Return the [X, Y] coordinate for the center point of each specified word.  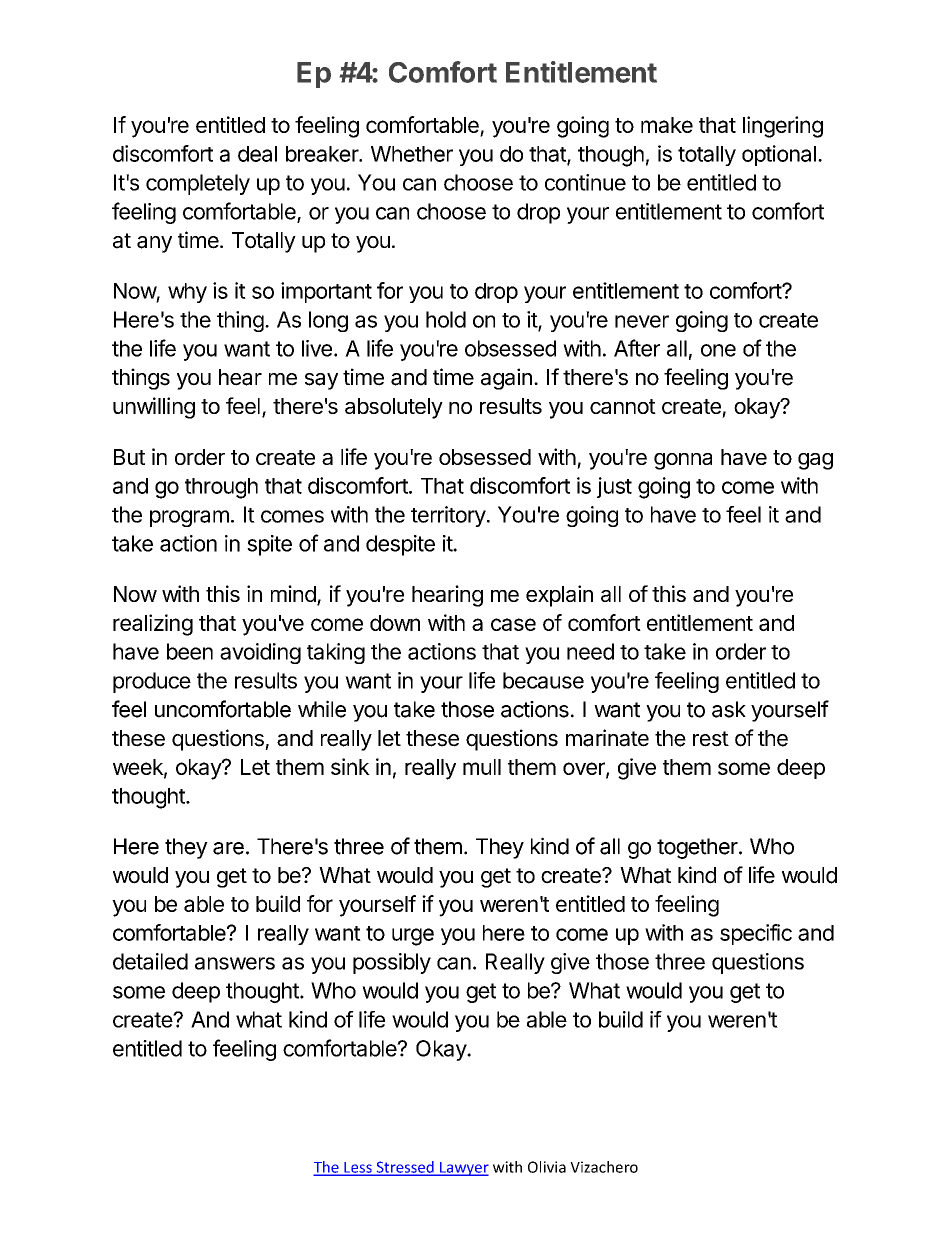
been [190, 651]
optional [779, 155]
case [513, 624]
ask [729, 709]
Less [358, 1168]
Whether [412, 154]
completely [198, 184]
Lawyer [463, 1169]
